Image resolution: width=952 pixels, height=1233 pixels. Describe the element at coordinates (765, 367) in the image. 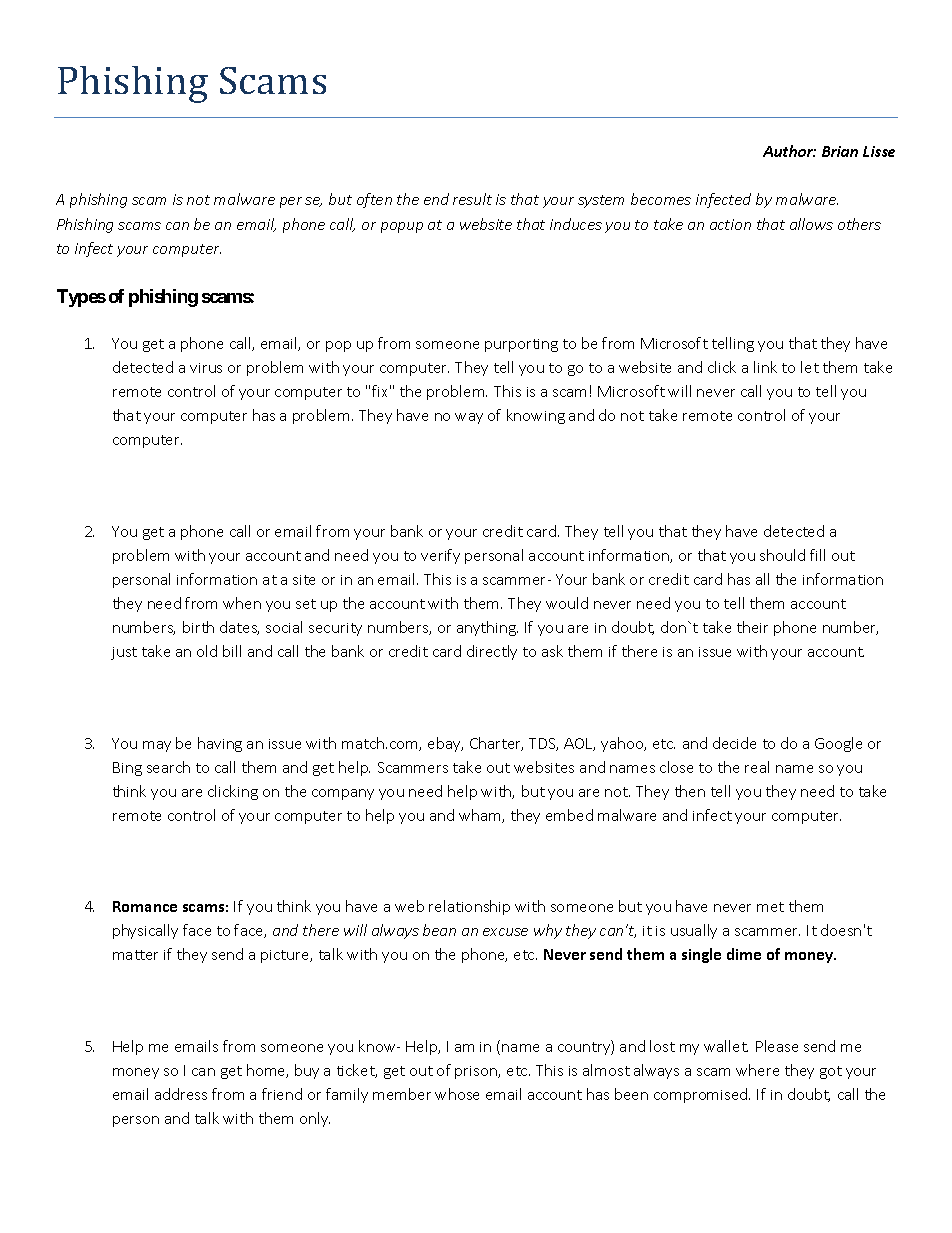

I see `link` at that location.
